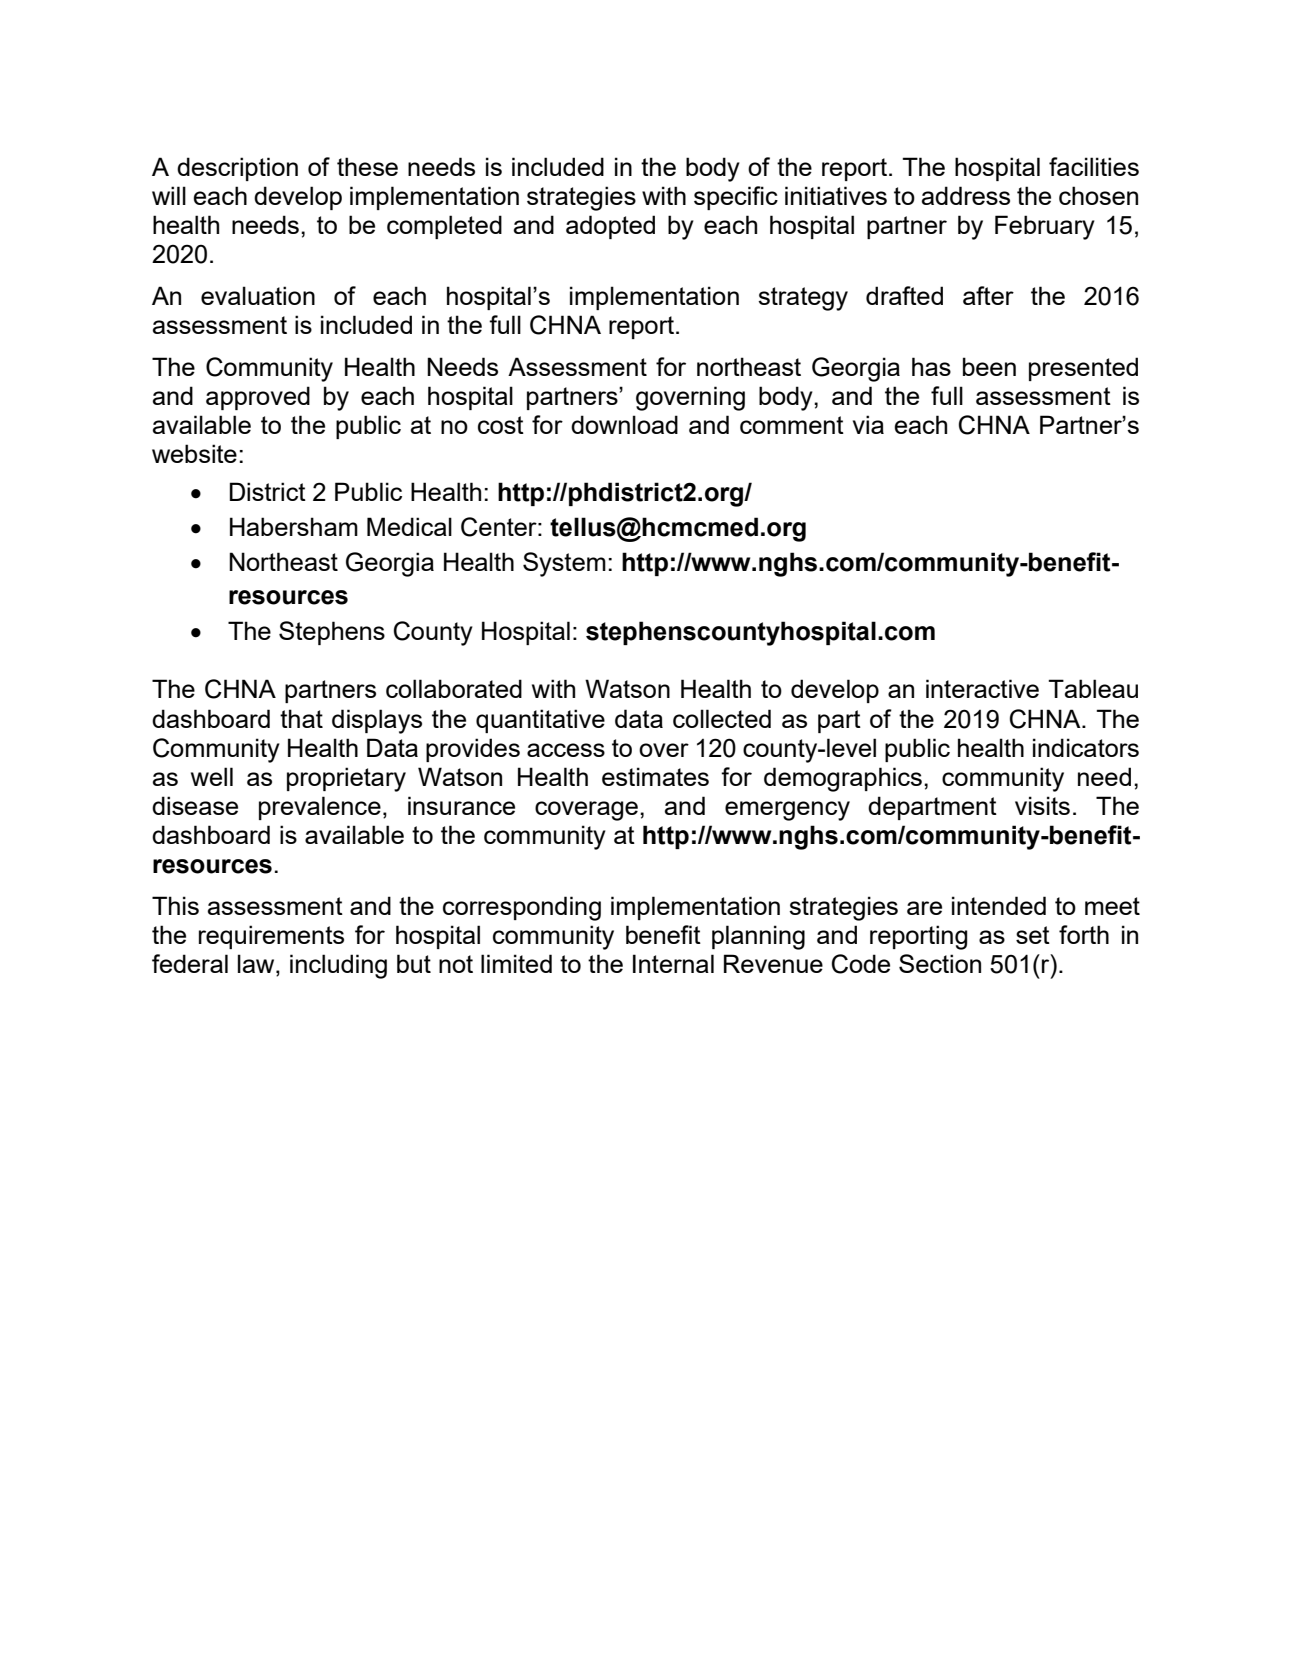  Describe the element at coordinates (966, 195) in the document. I see `address` at that location.
